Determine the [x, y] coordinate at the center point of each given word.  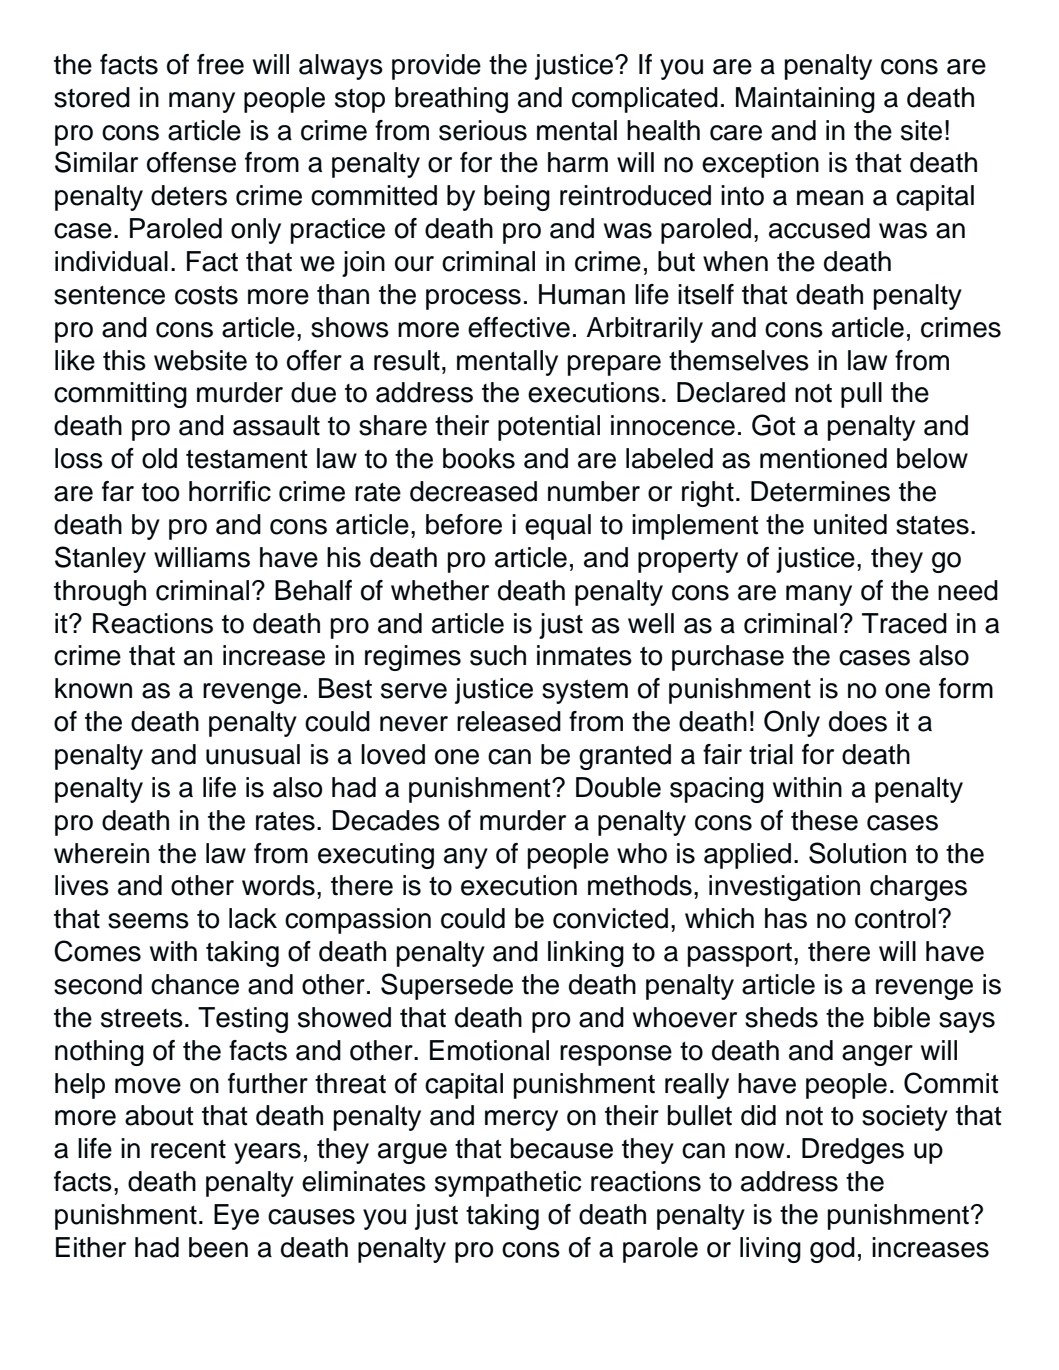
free [220, 64]
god [832, 1250]
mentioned [823, 458]
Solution [857, 853]
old [159, 458]
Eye [236, 1217]
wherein [101, 853]
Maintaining [805, 100]
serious [483, 130]
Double [618, 787]
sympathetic [508, 1184]
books [479, 458]
